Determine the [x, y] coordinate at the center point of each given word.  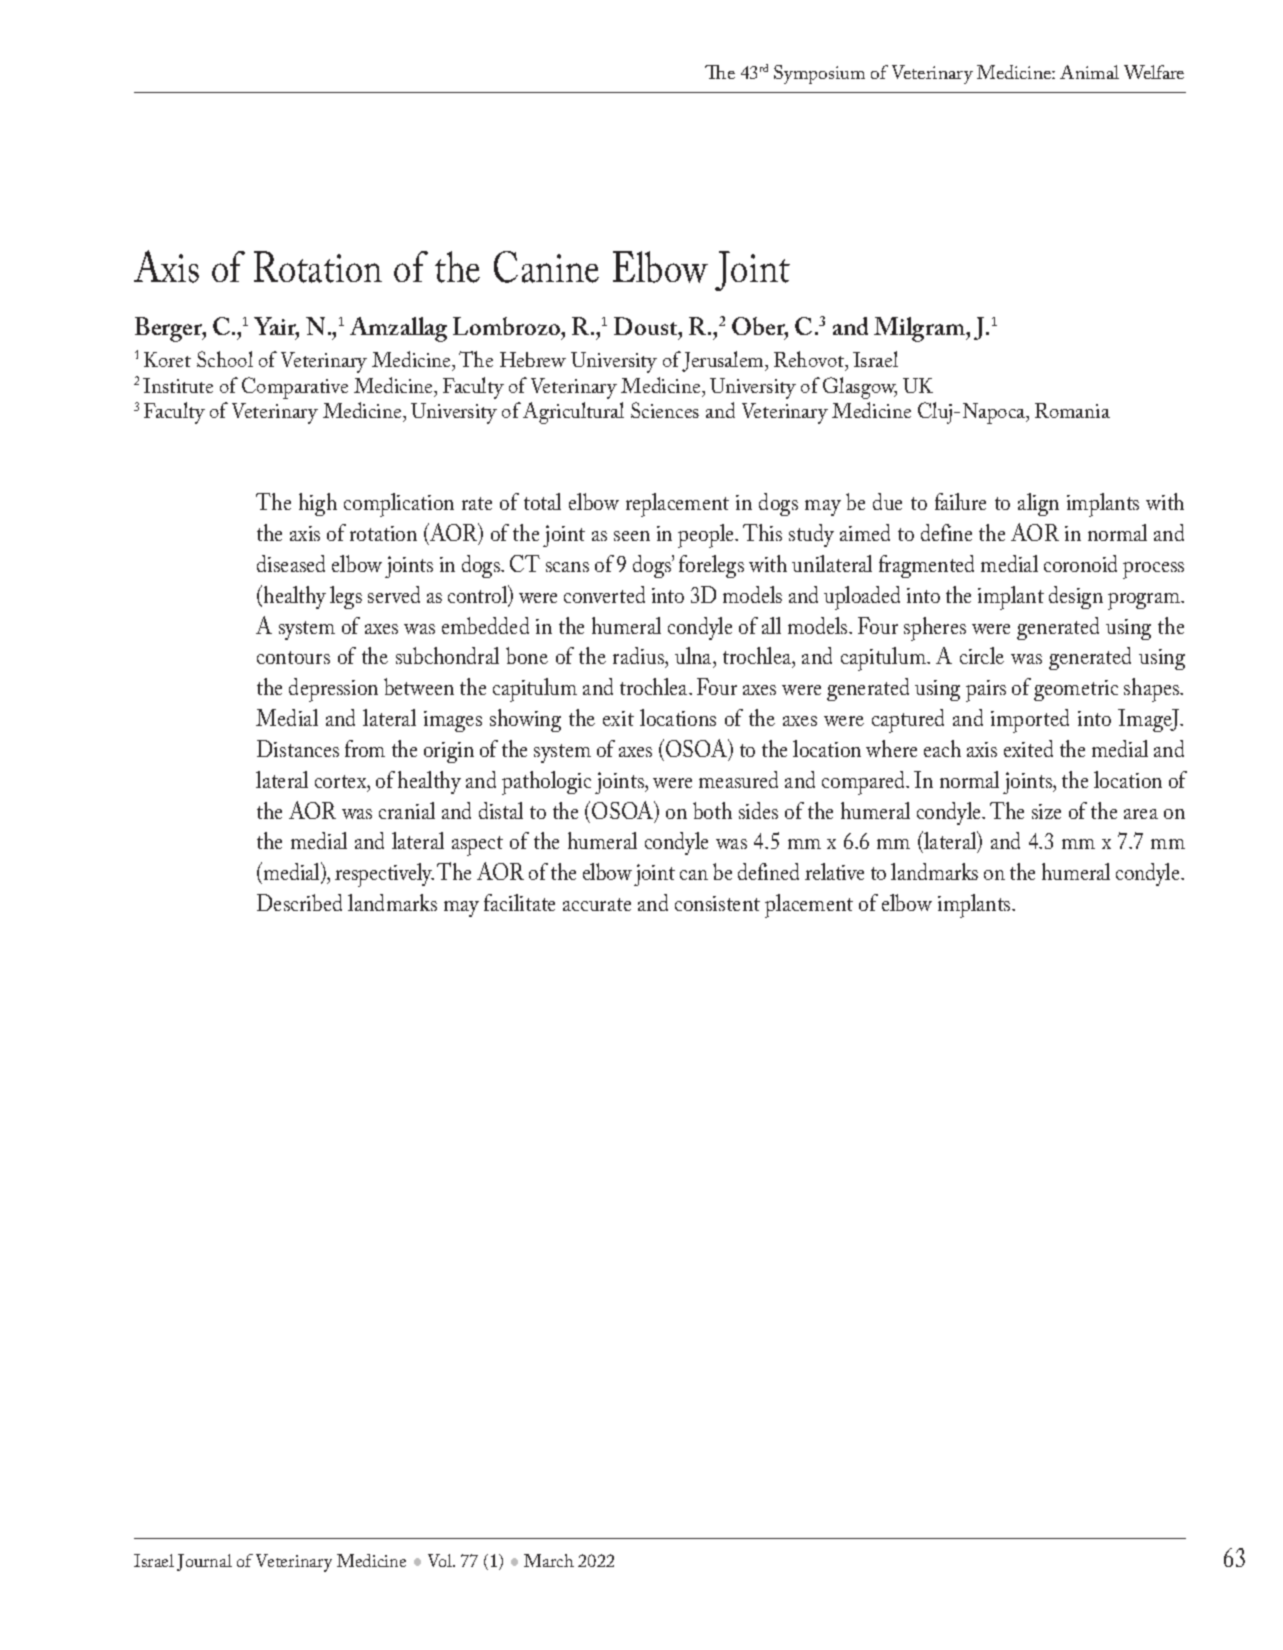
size [1046, 811]
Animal [1089, 72]
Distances [298, 748]
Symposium [819, 74]
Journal [204, 1562]
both [712, 810]
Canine [546, 267]
